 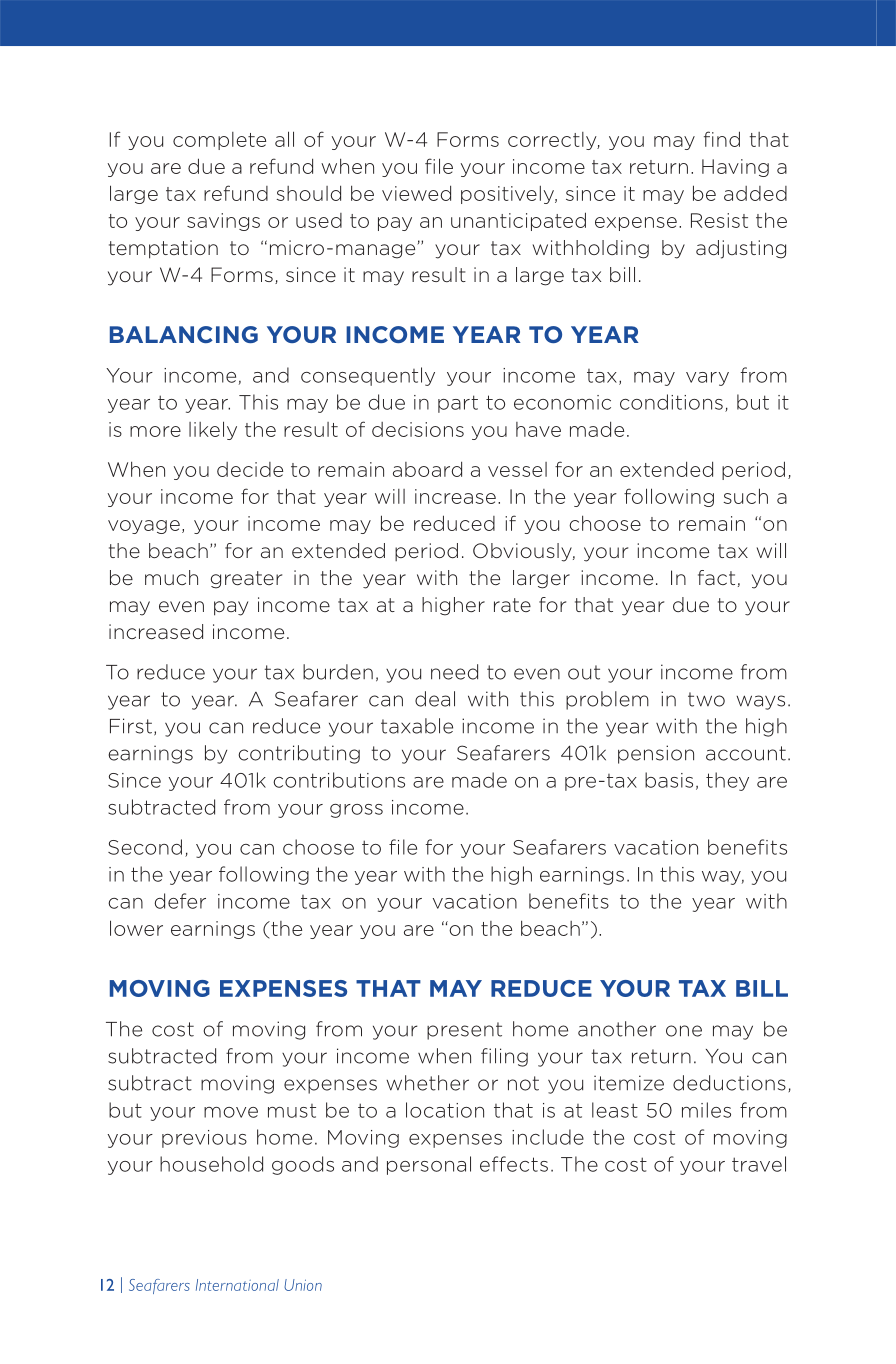 What do you see at coordinates (131, 726) in the screenshot?
I see `First` at bounding box center [131, 726].
